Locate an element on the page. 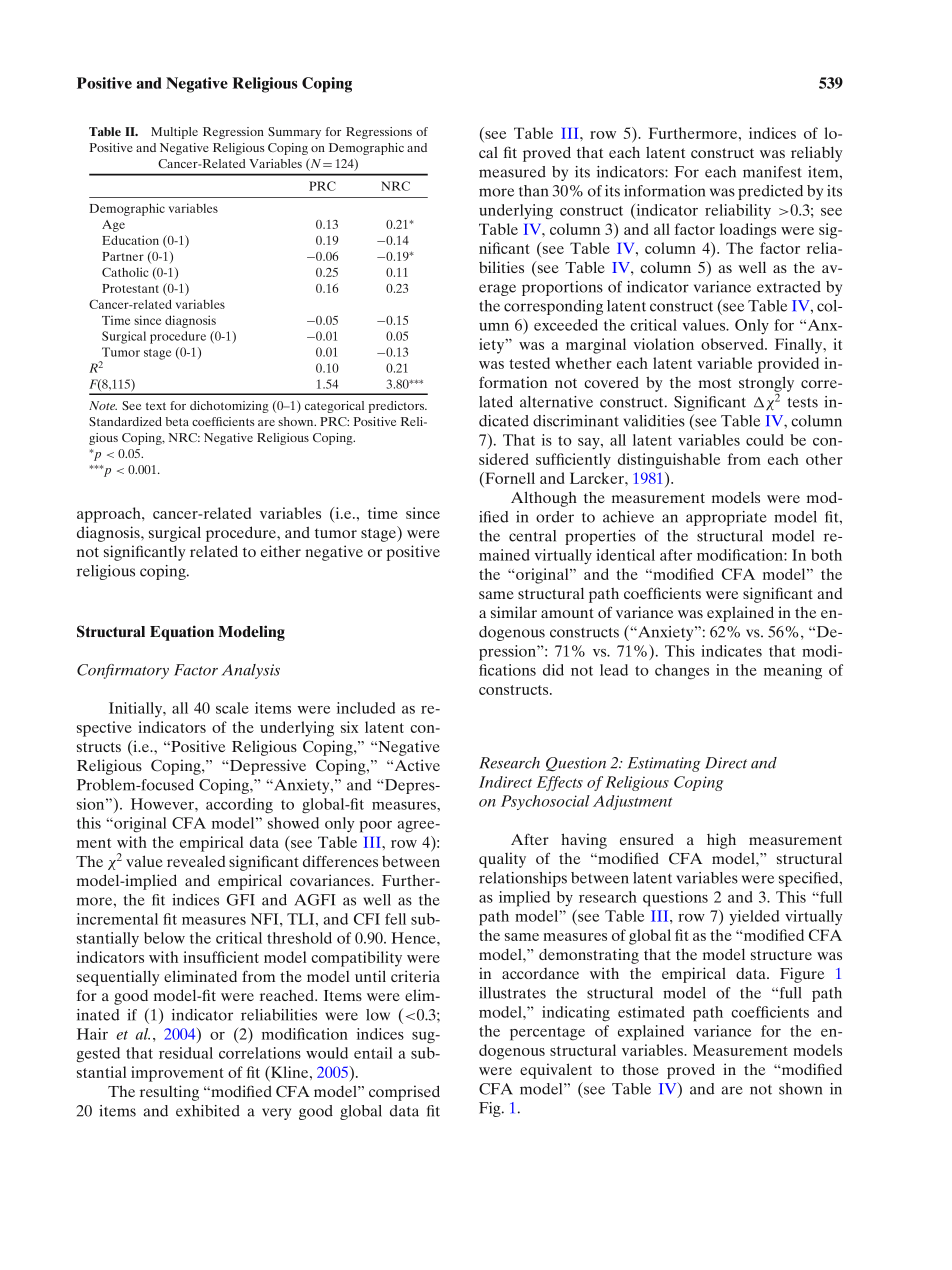  resulting is located at coordinates (169, 1093).
